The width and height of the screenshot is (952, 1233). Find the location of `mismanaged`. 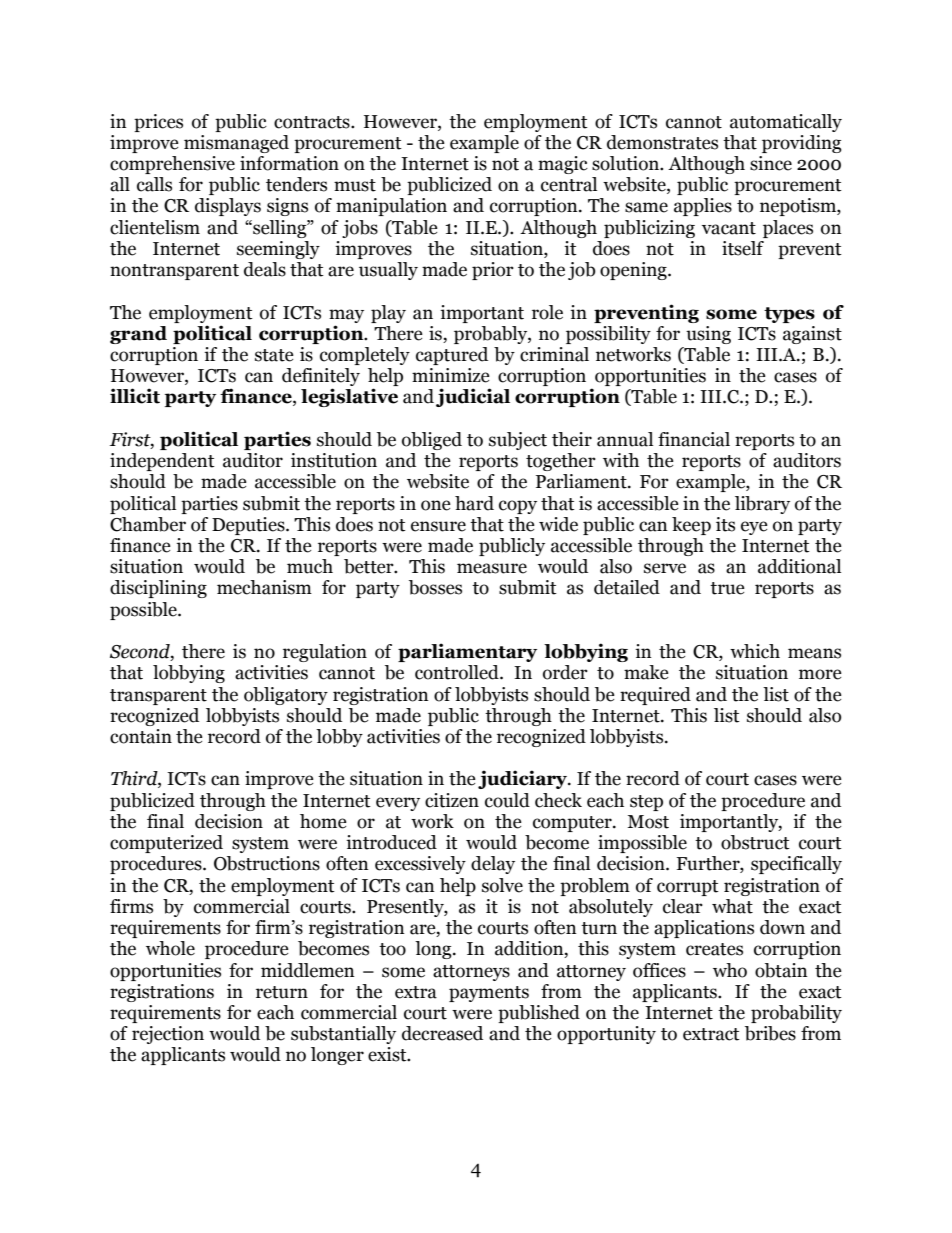

mismanaged is located at coordinates (236, 144).
